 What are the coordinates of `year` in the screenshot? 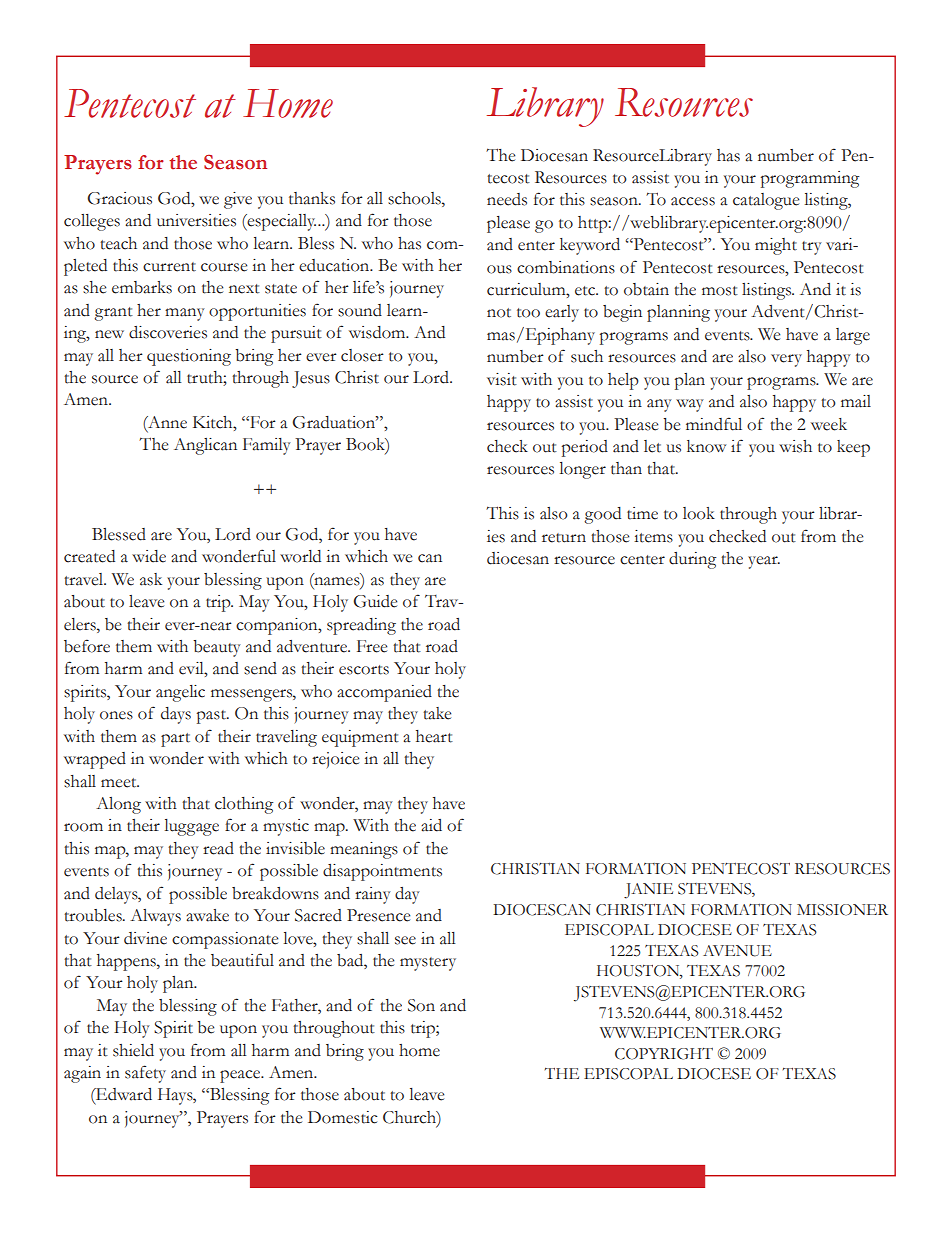 It's located at (764, 562).
